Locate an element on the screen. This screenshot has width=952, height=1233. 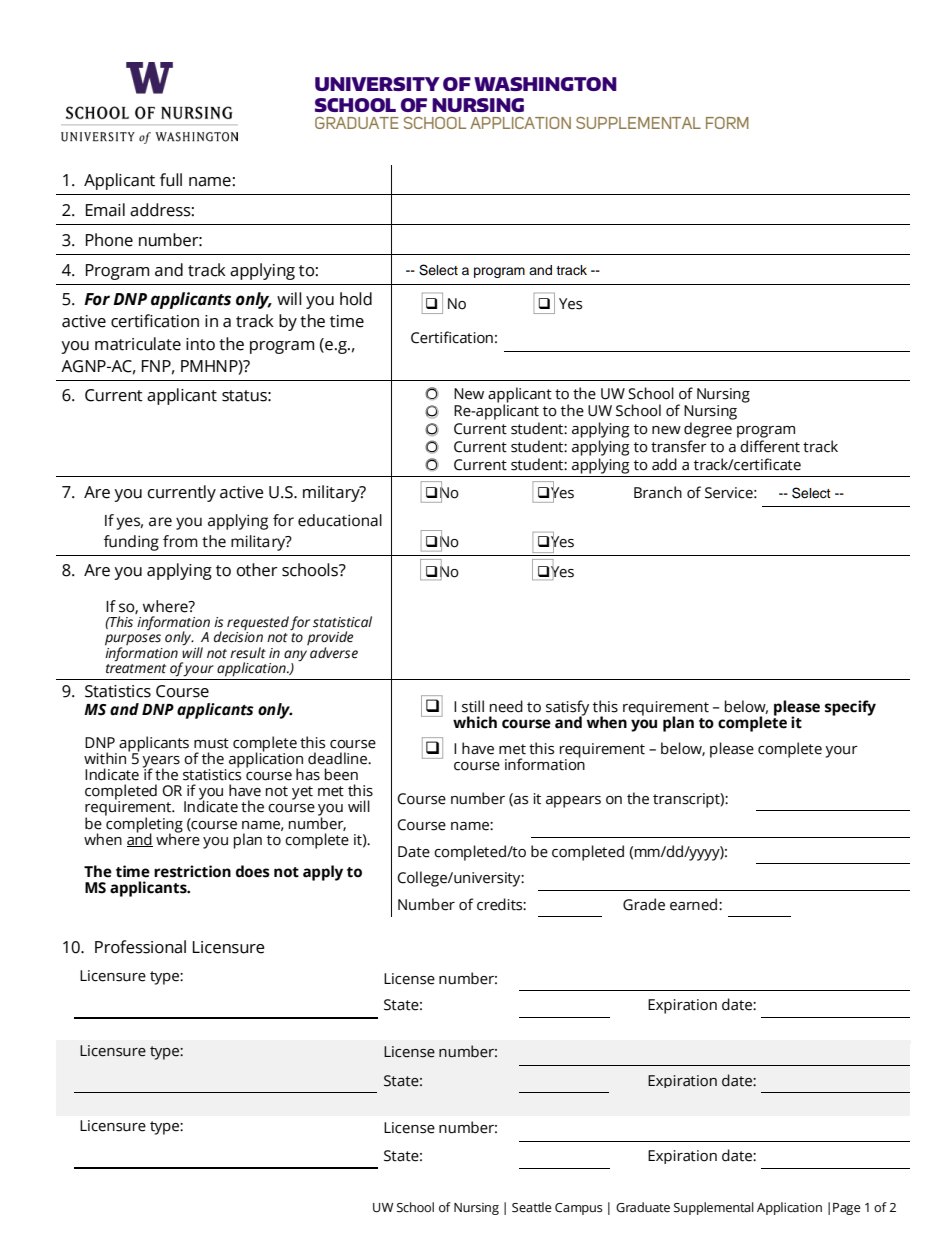
Grade is located at coordinates (644, 904).
